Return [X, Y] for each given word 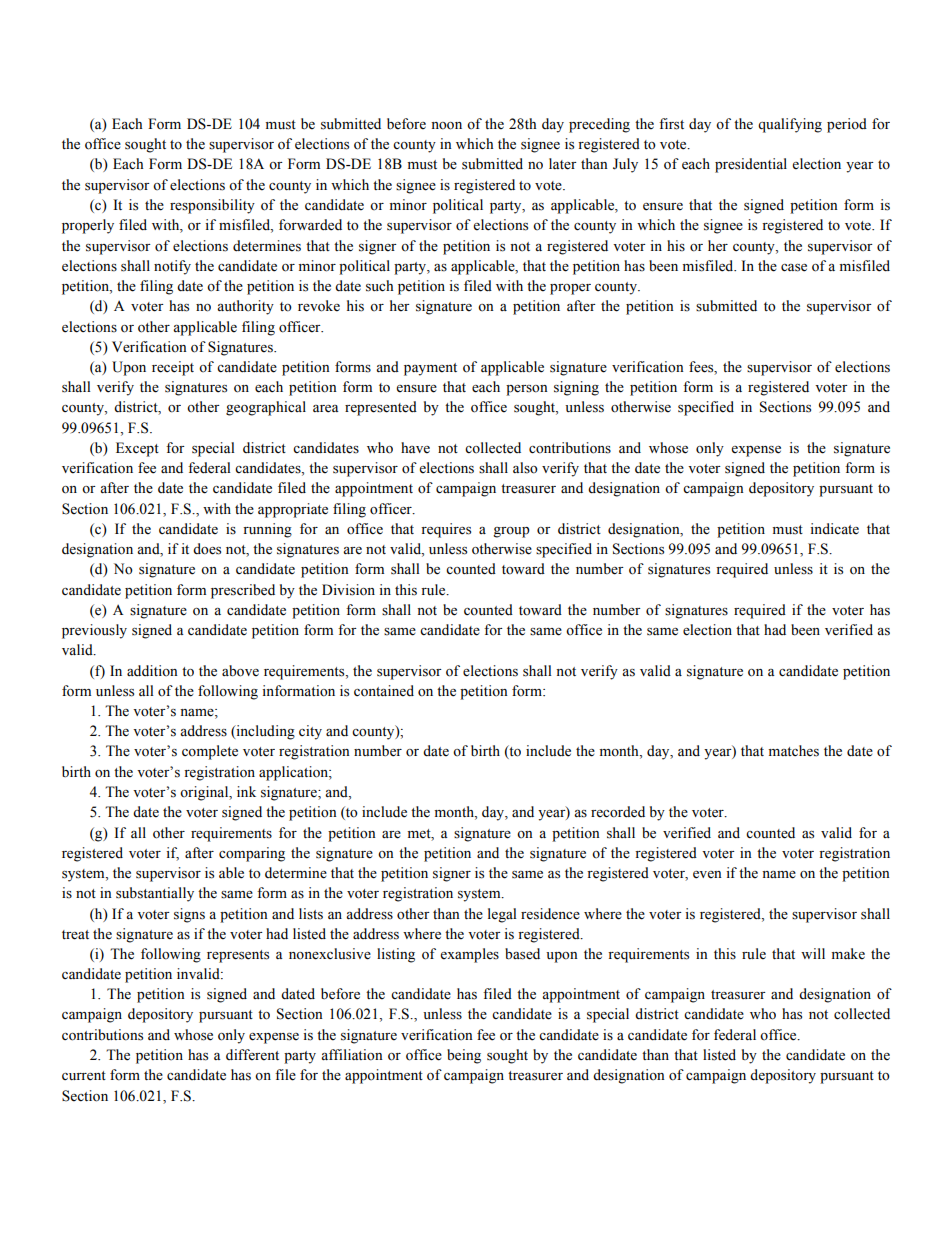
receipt [173, 368]
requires [446, 530]
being [464, 1056]
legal [502, 915]
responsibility [212, 206]
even [707, 875]
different [252, 1055]
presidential [751, 165]
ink [246, 791]
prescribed [243, 591]
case [794, 268]
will [813, 953]
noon [446, 126]
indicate [834, 529]
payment [430, 369]
